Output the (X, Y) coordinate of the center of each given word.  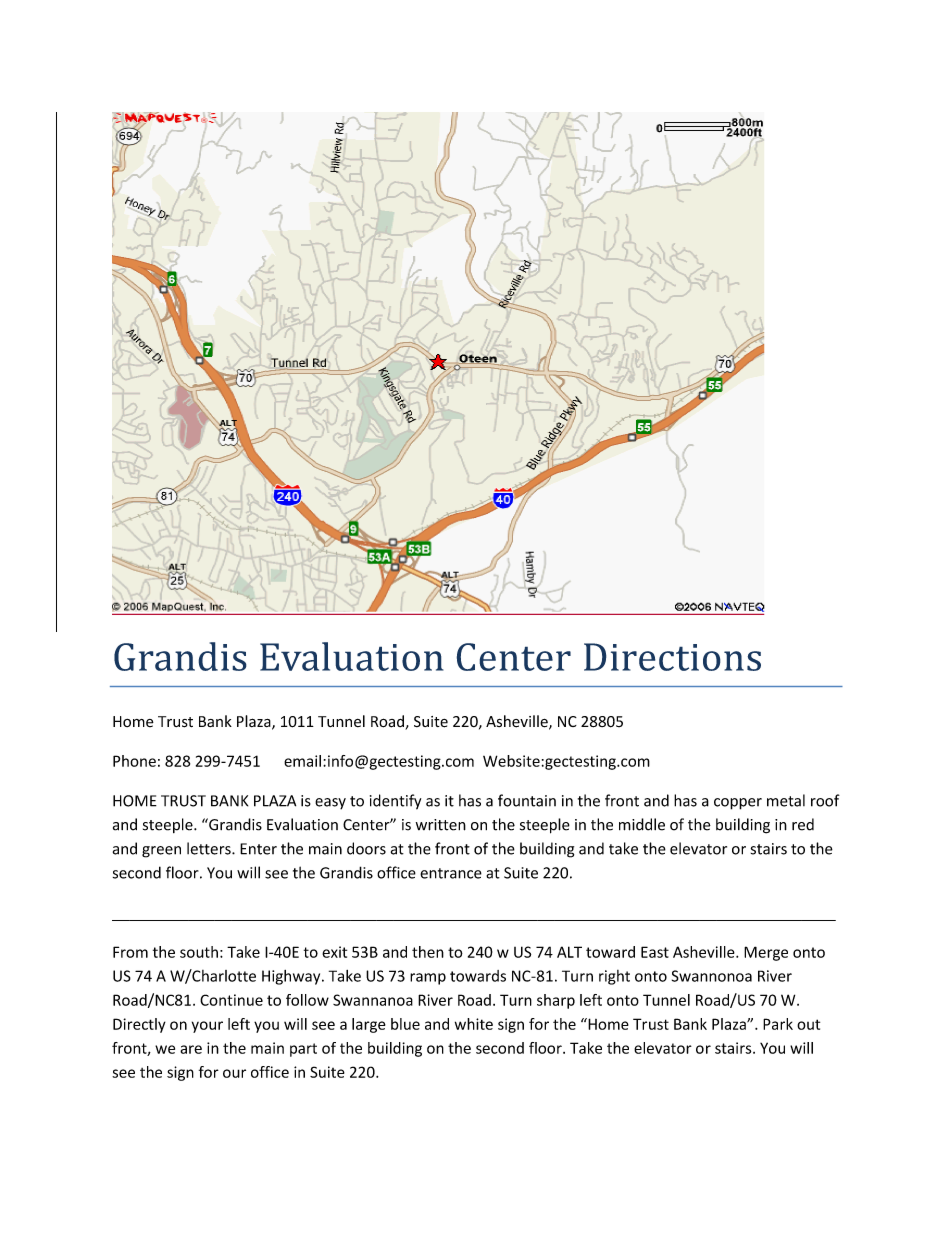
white (474, 1024)
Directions (672, 657)
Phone (134, 761)
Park (778, 1024)
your (207, 1027)
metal (786, 800)
